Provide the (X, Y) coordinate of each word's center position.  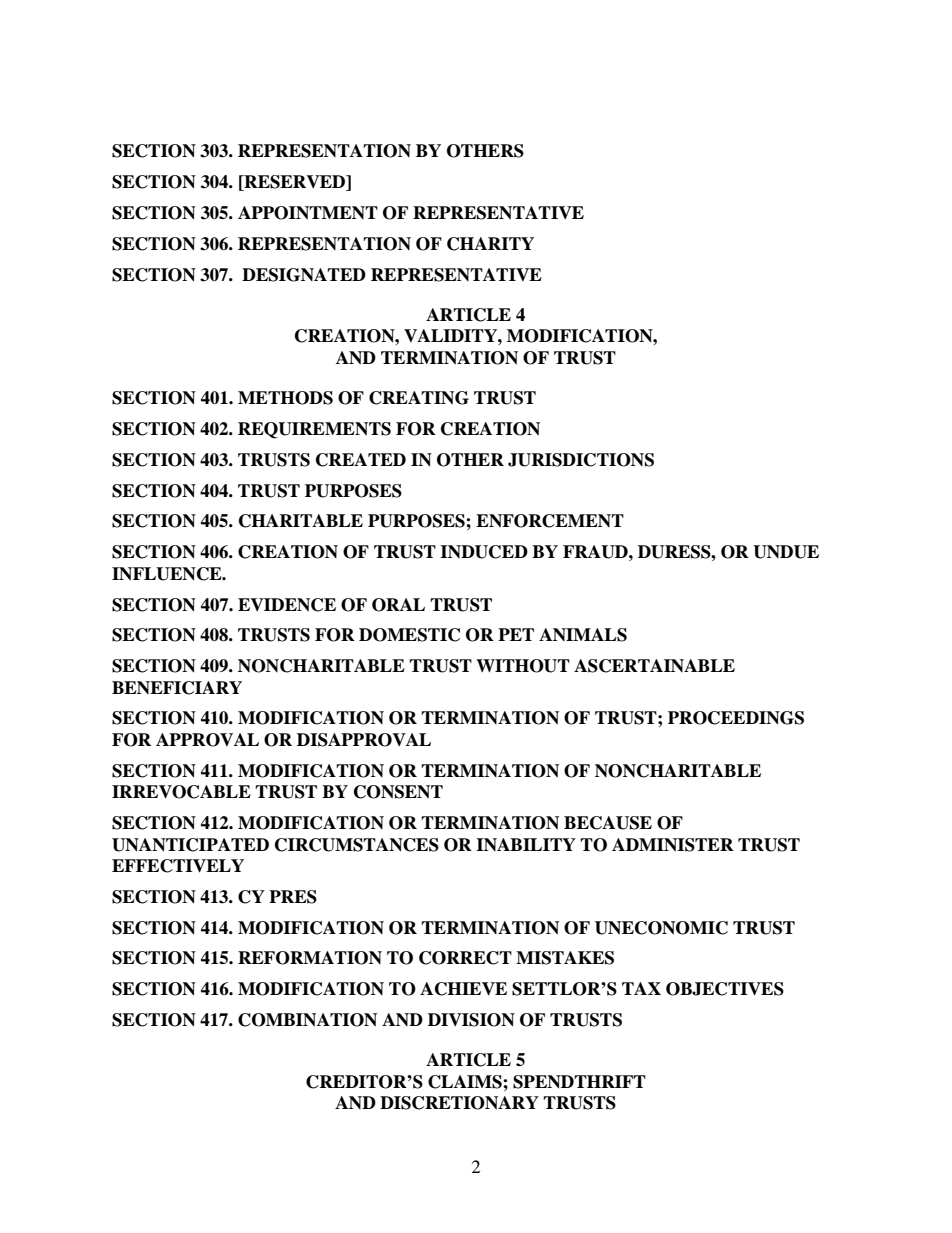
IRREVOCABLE (181, 792)
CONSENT (398, 792)
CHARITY (490, 244)
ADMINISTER (673, 845)
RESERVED (295, 183)
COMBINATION (307, 1020)
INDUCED (484, 552)
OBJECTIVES (725, 989)
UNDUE (786, 552)
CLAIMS (466, 1082)
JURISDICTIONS (581, 460)
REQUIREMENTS (314, 430)
